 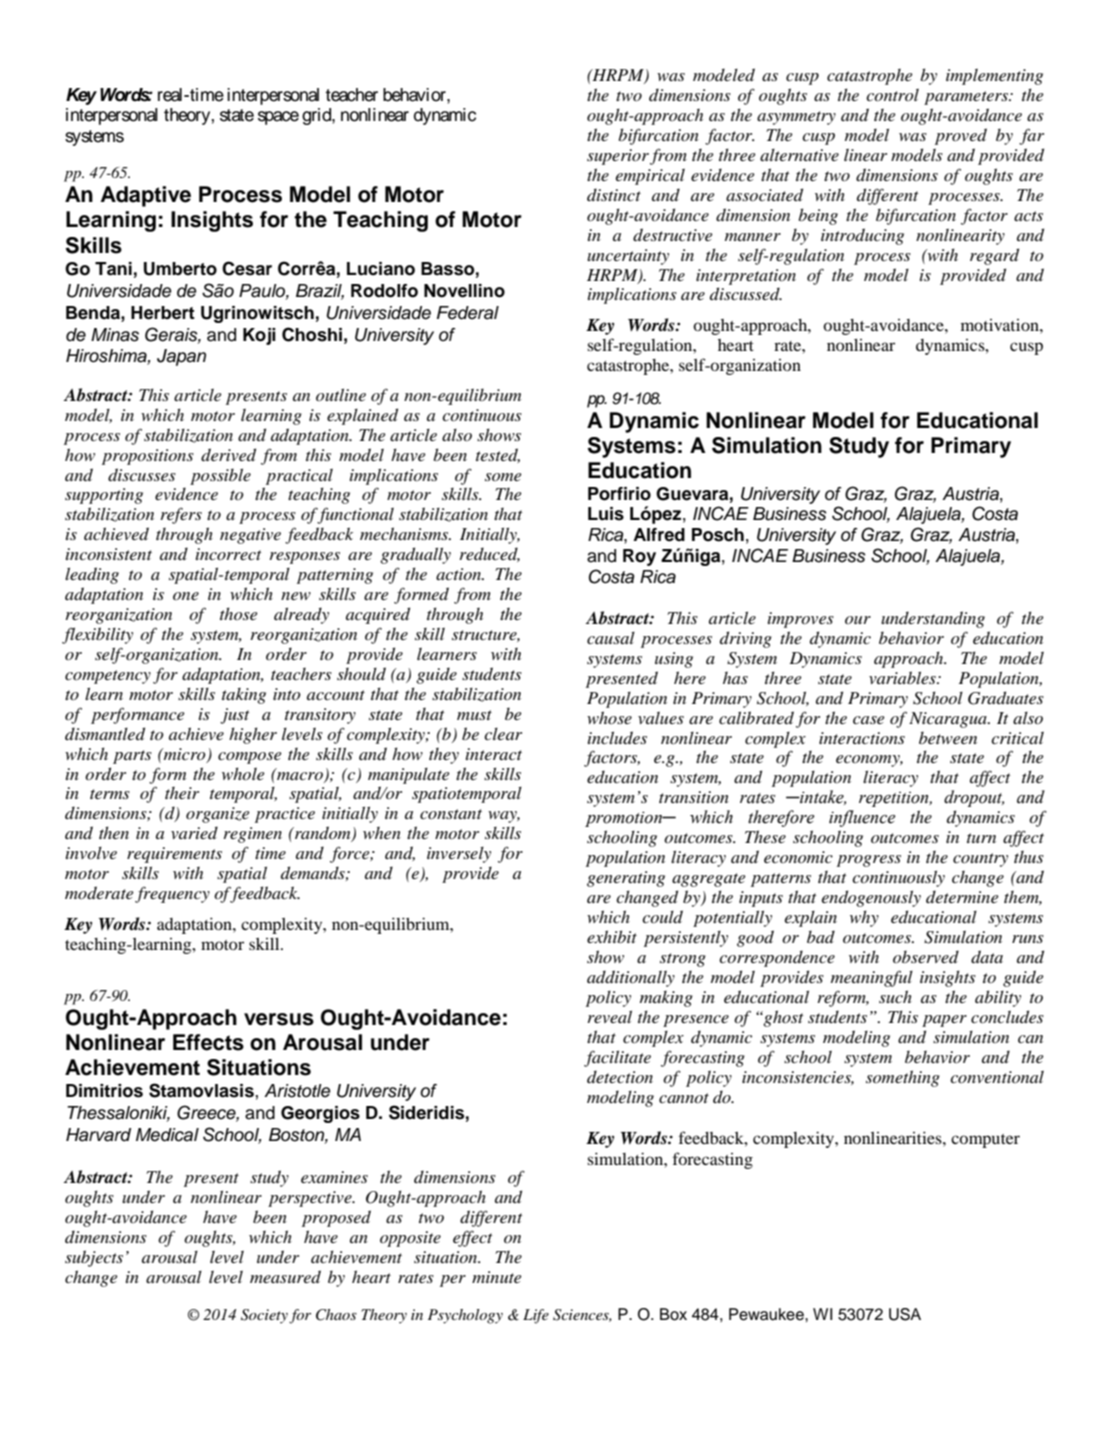 What do you see at coordinates (985, 1141) in the page?
I see `computer` at bounding box center [985, 1141].
